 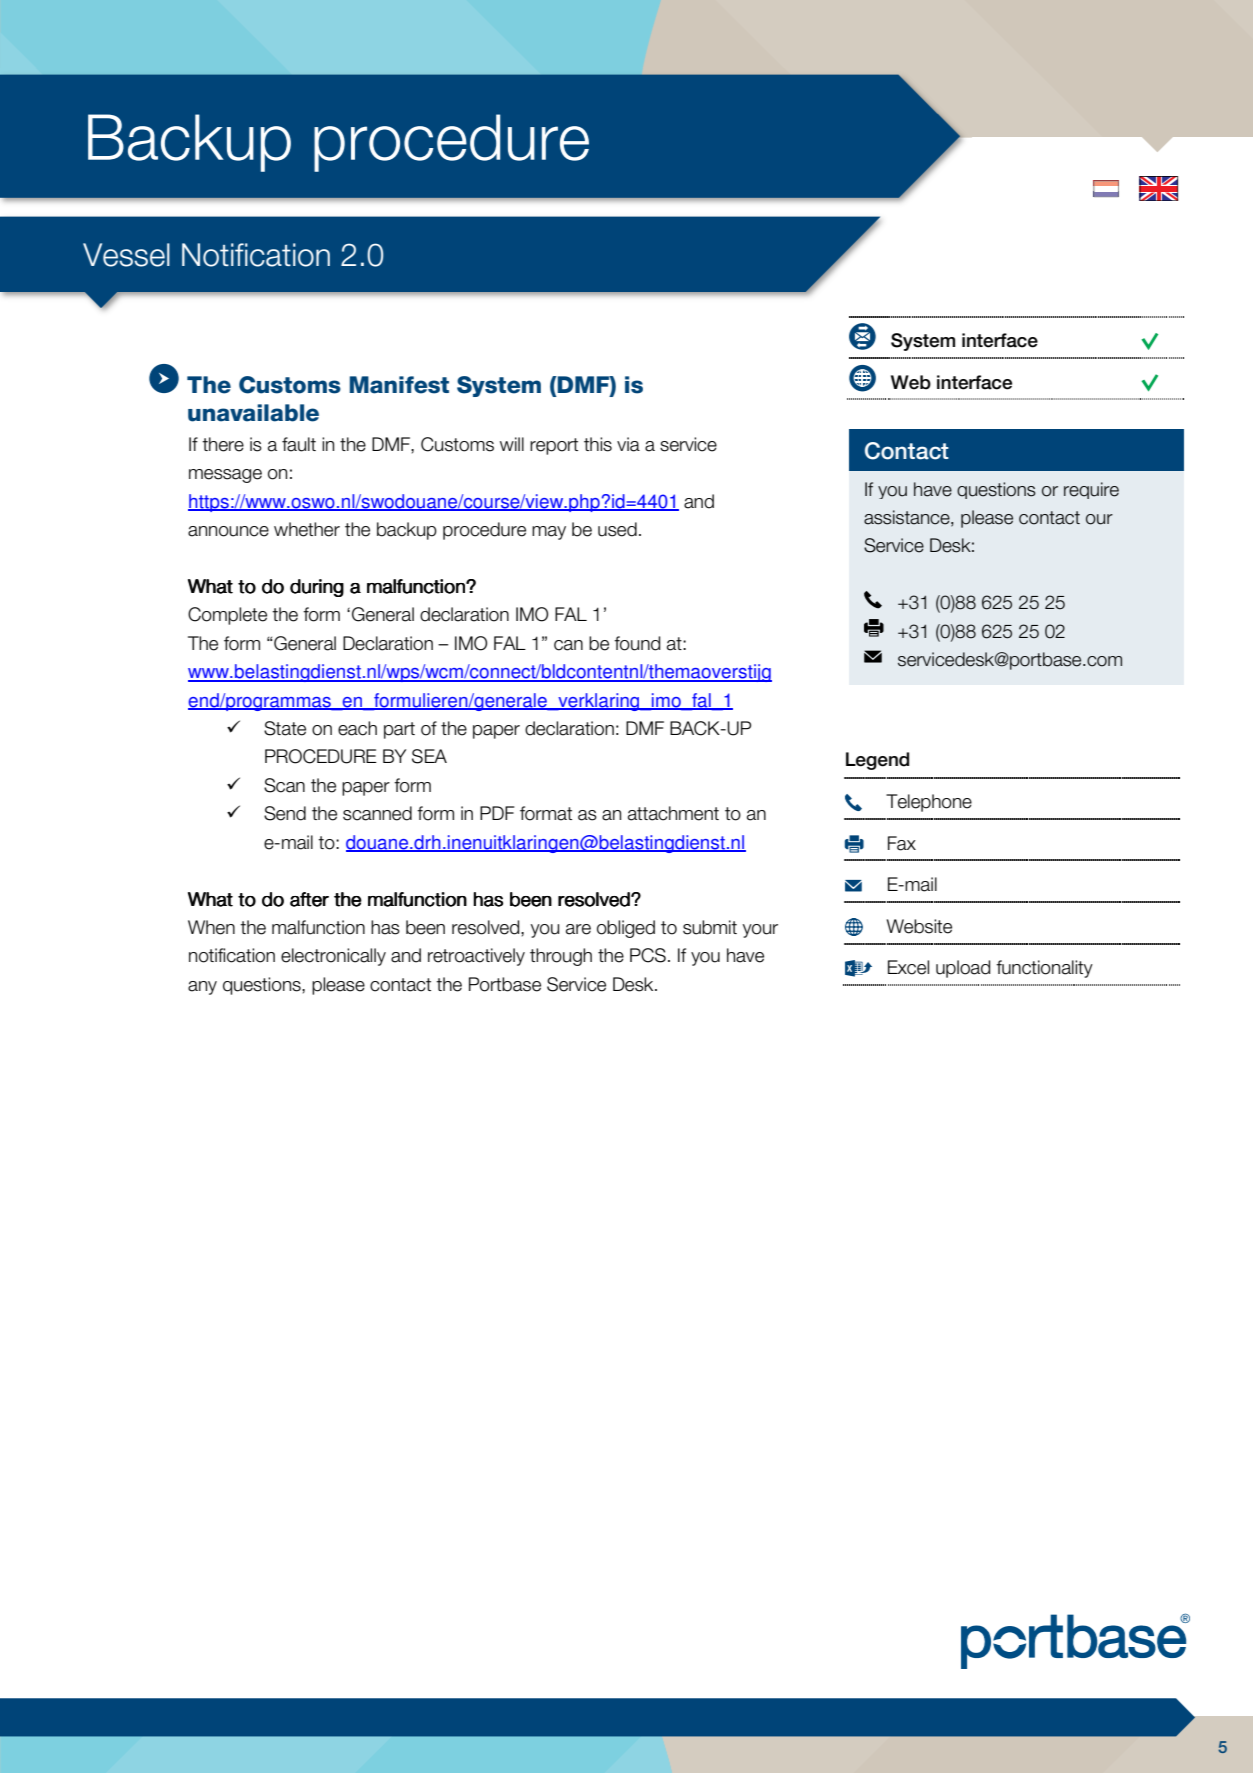 I want to click on require, so click(x=1091, y=490).
